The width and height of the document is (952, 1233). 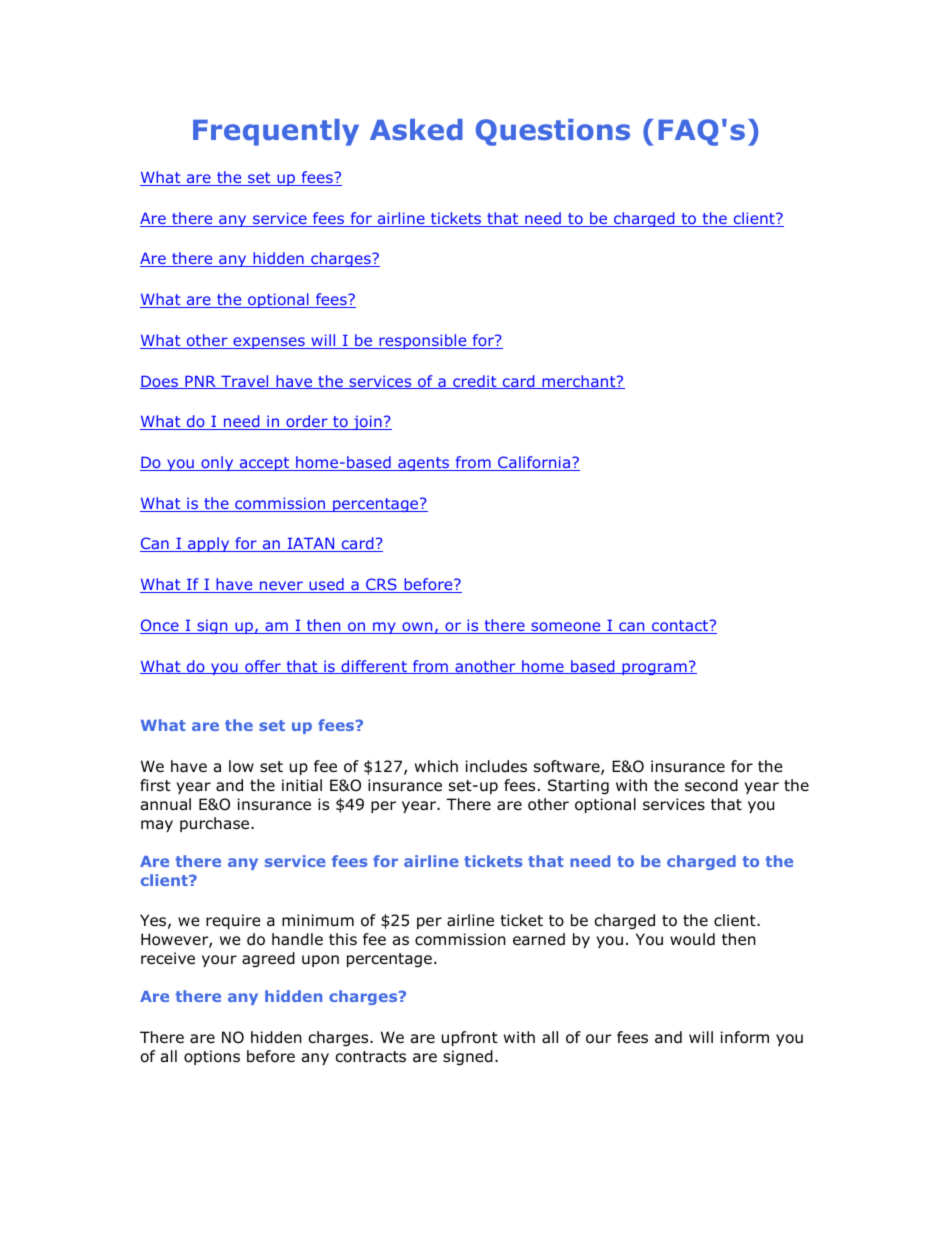 What do you see at coordinates (579, 382) in the document?
I see `merchant` at bounding box center [579, 382].
